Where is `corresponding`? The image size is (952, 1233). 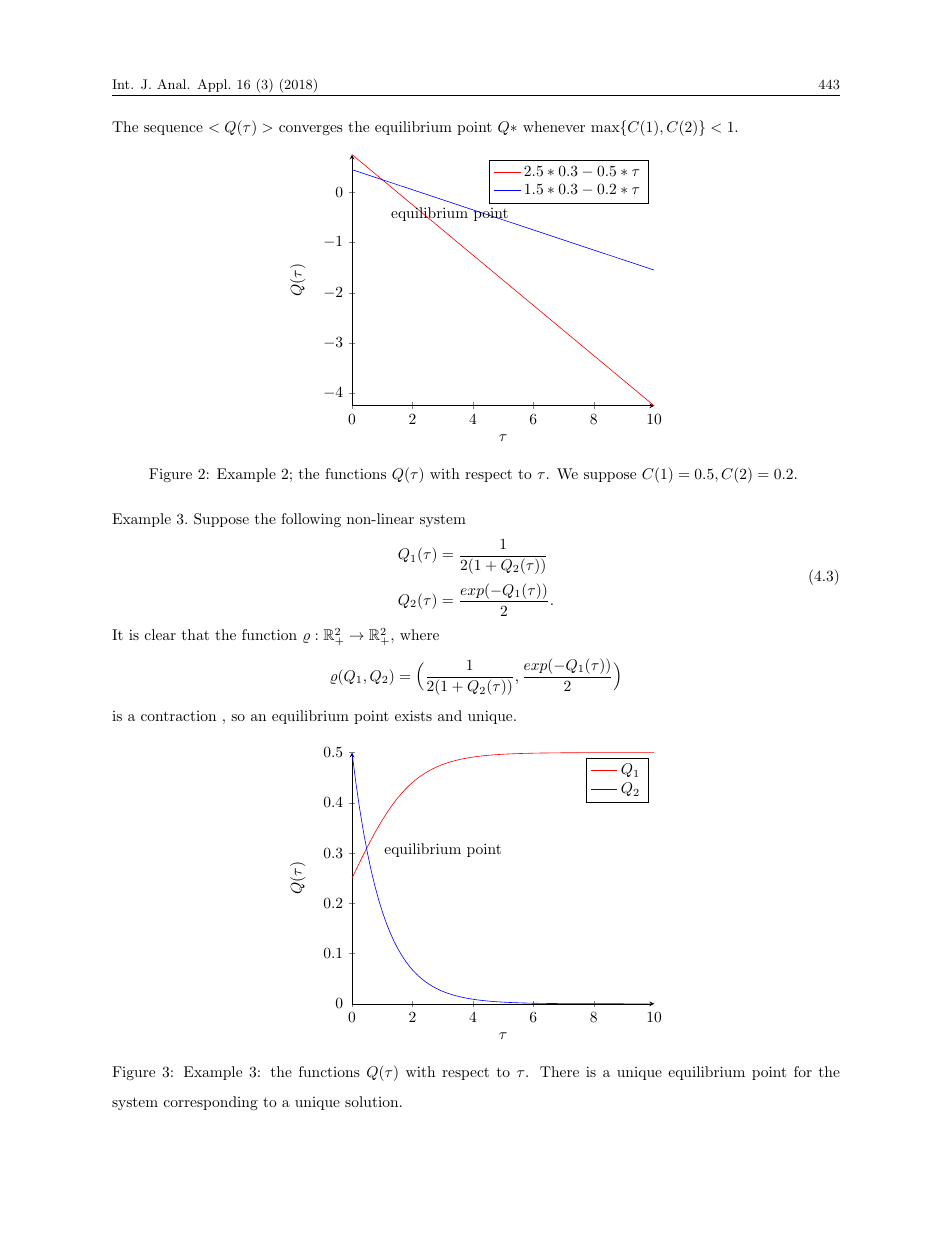
corresponding is located at coordinates (211, 1103).
